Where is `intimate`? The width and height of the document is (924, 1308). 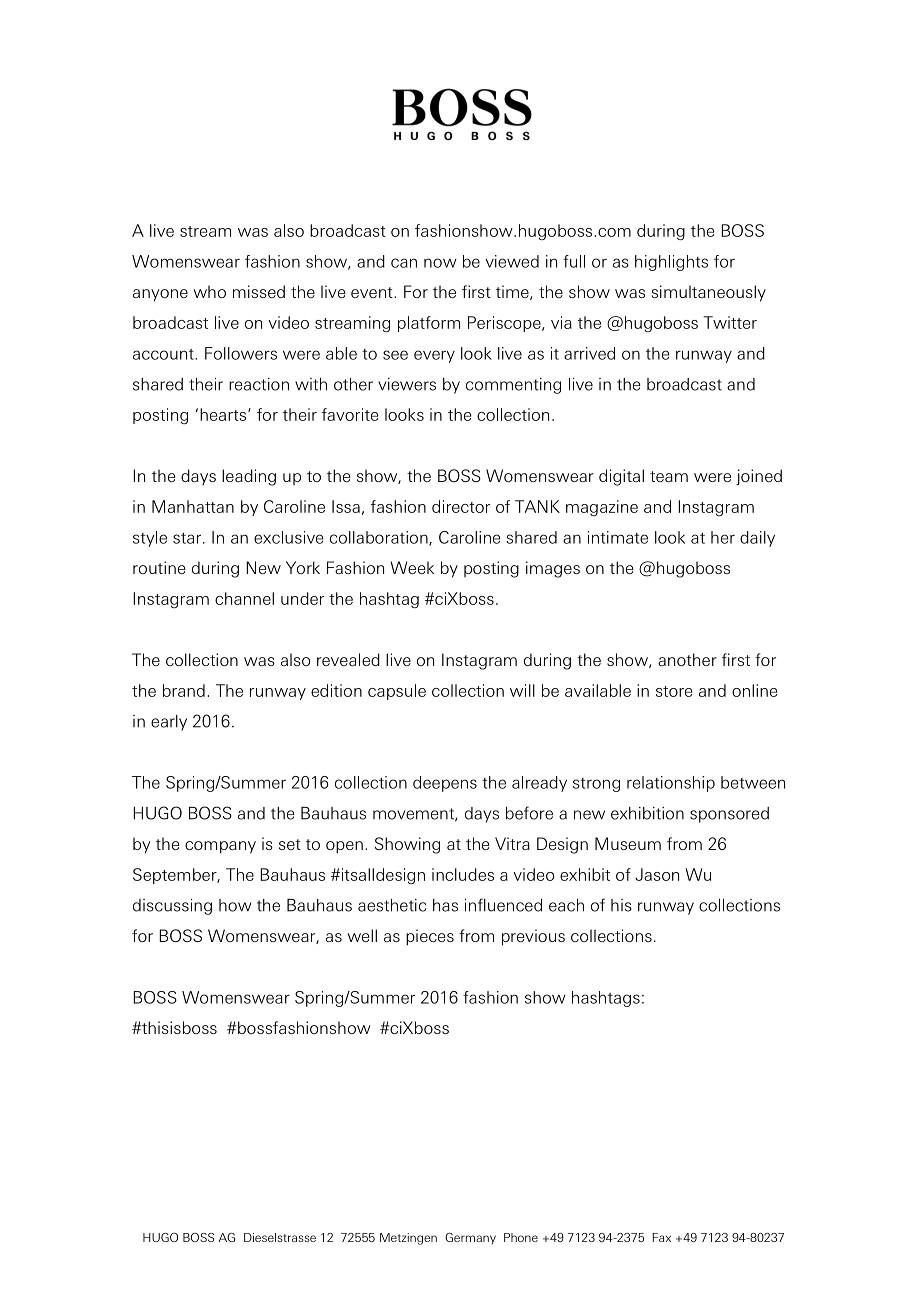
intimate is located at coordinates (618, 537).
